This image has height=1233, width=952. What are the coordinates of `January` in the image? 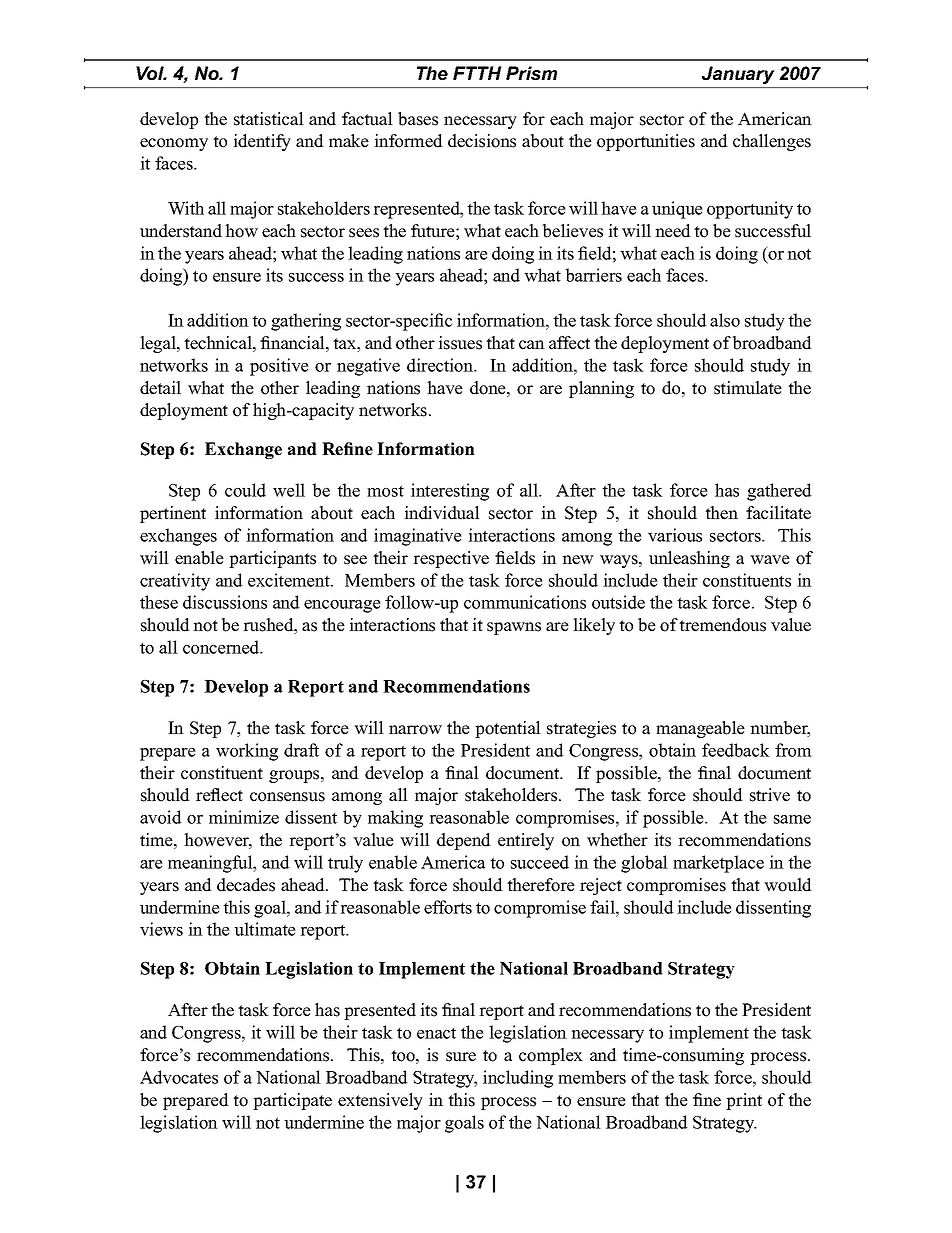 It's located at (738, 75).
